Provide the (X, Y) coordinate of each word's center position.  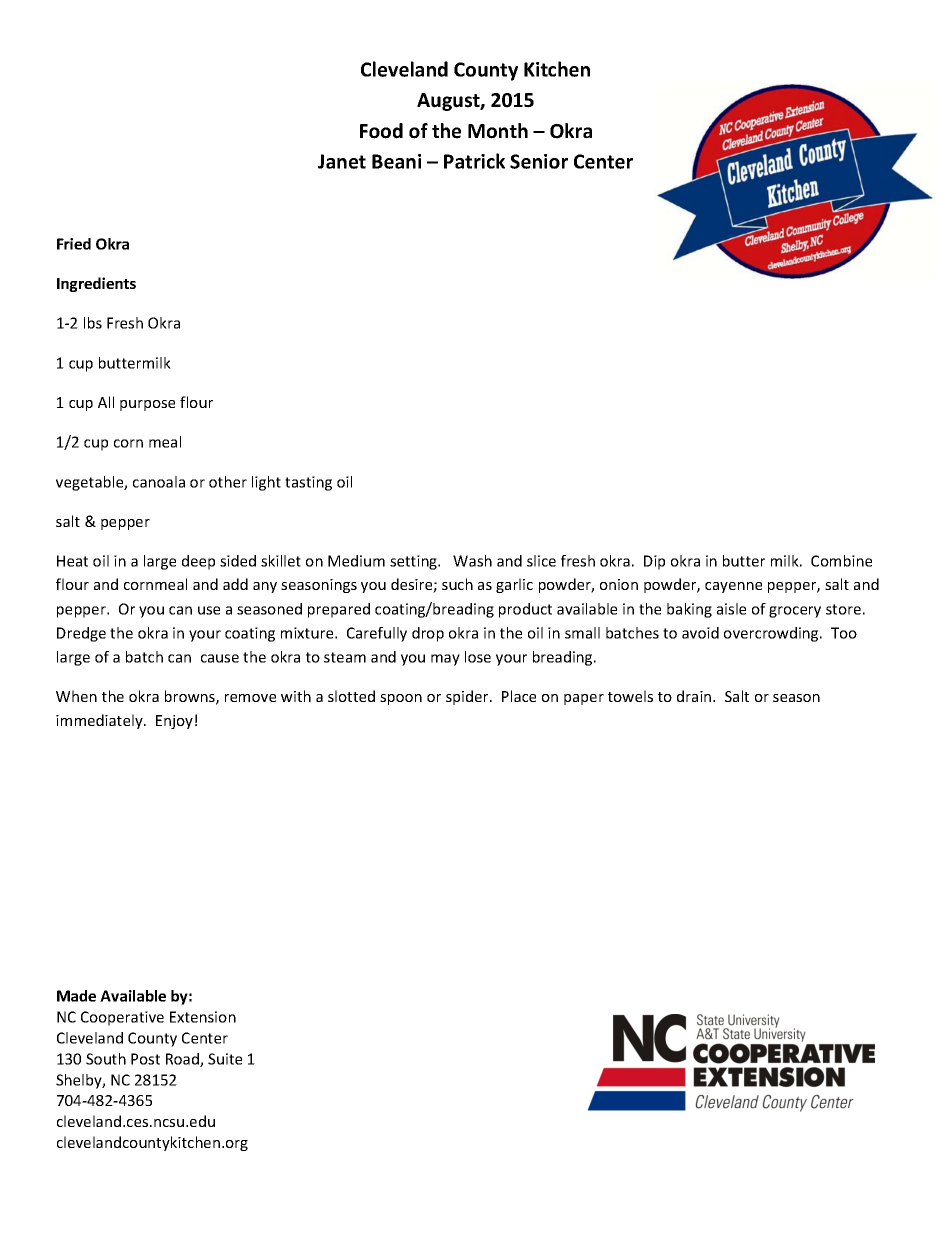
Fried (74, 244)
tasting (308, 483)
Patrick (474, 161)
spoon (401, 699)
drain (695, 696)
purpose (147, 405)
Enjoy (174, 722)
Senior (539, 161)
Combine (841, 561)
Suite (225, 1059)
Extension (203, 1017)
